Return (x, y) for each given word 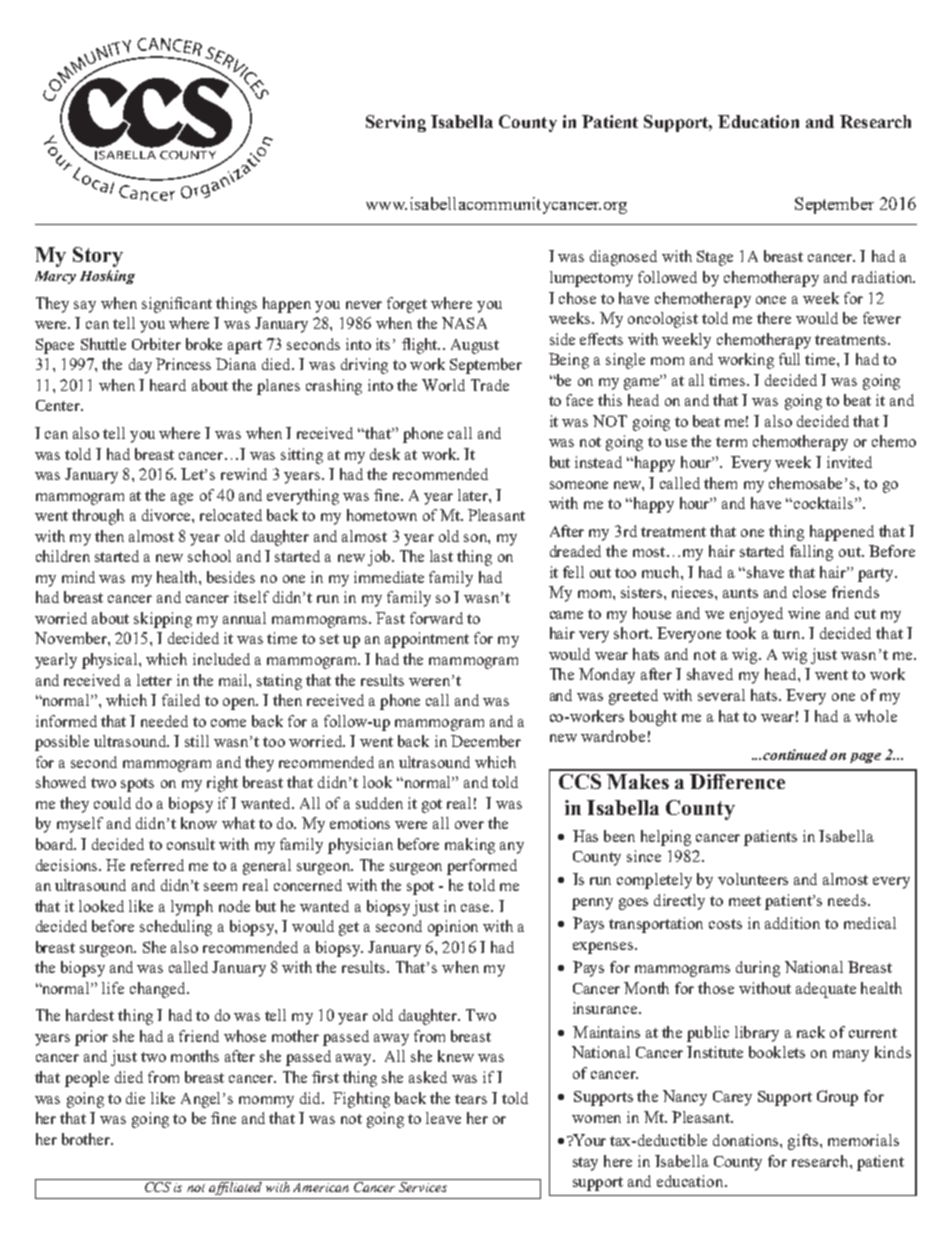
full (789, 359)
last (441, 556)
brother (87, 1139)
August (475, 346)
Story (98, 257)
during (758, 969)
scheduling (176, 928)
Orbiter (156, 344)
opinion (453, 928)
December (486, 741)
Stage (715, 258)
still (197, 741)
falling (811, 553)
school (209, 556)
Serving (396, 123)
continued (797, 754)
